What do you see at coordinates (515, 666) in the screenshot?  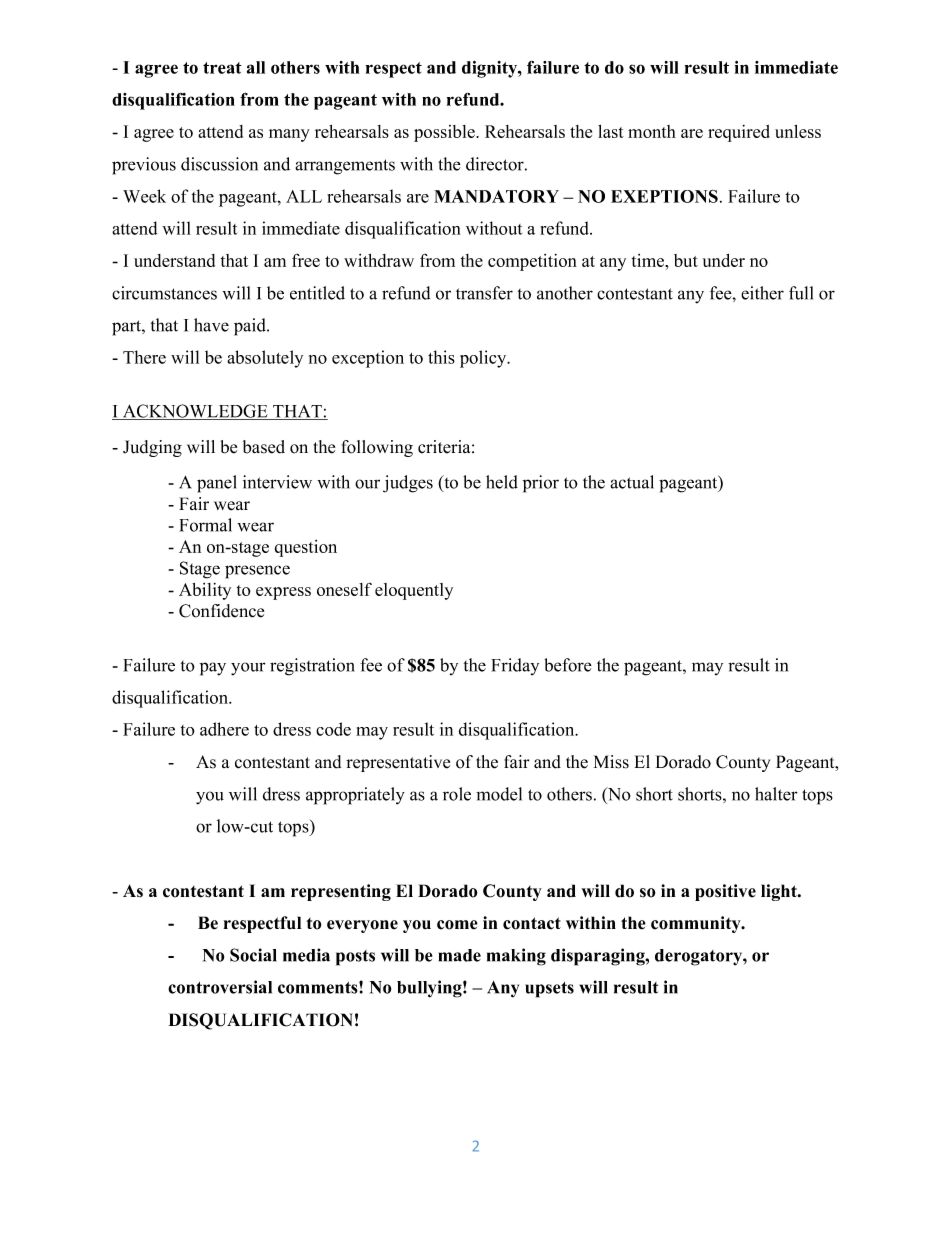 I see `Friday` at bounding box center [515, 666].
